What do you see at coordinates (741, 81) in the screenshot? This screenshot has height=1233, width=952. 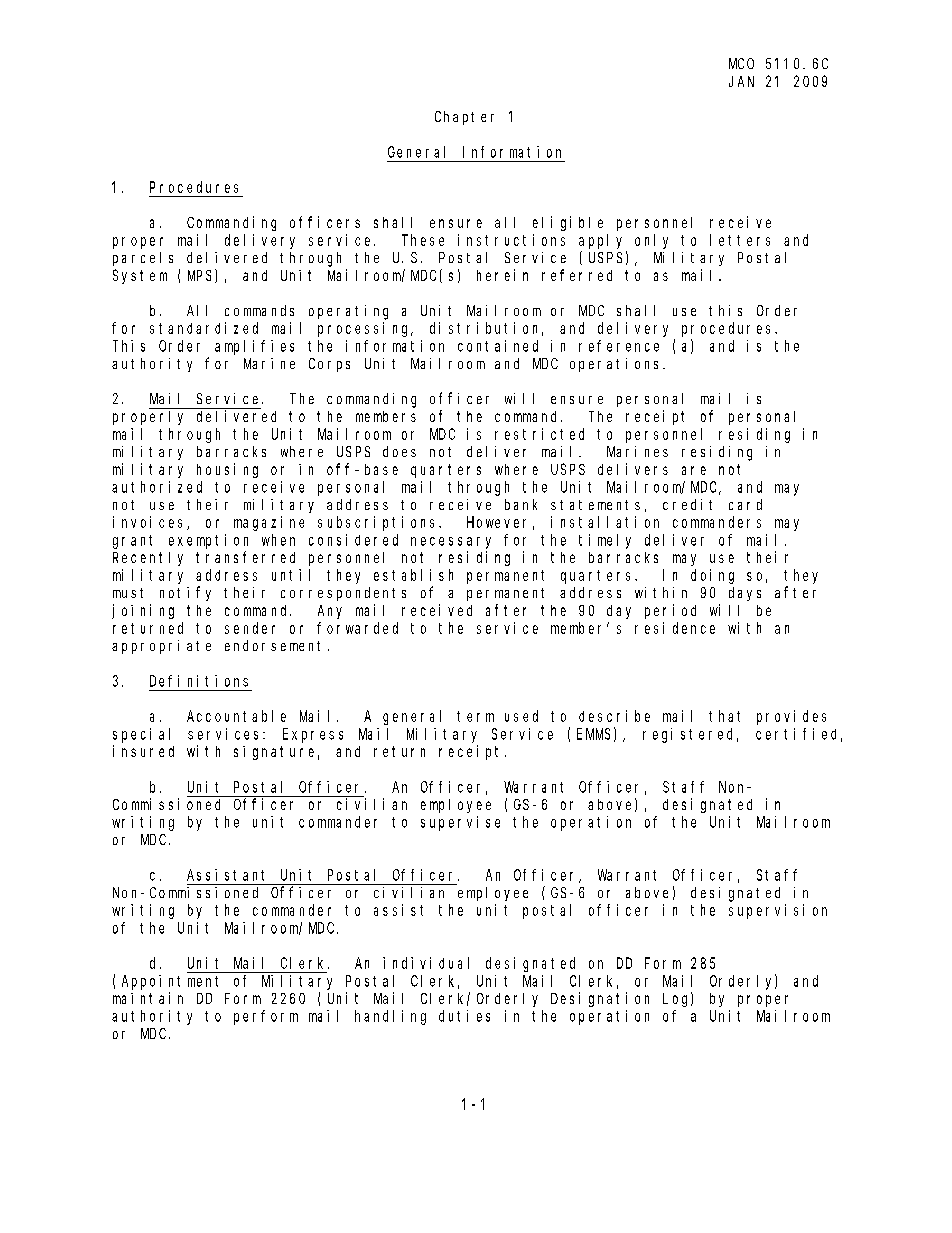 I see `JAN` at bounding box center [741, 81].
